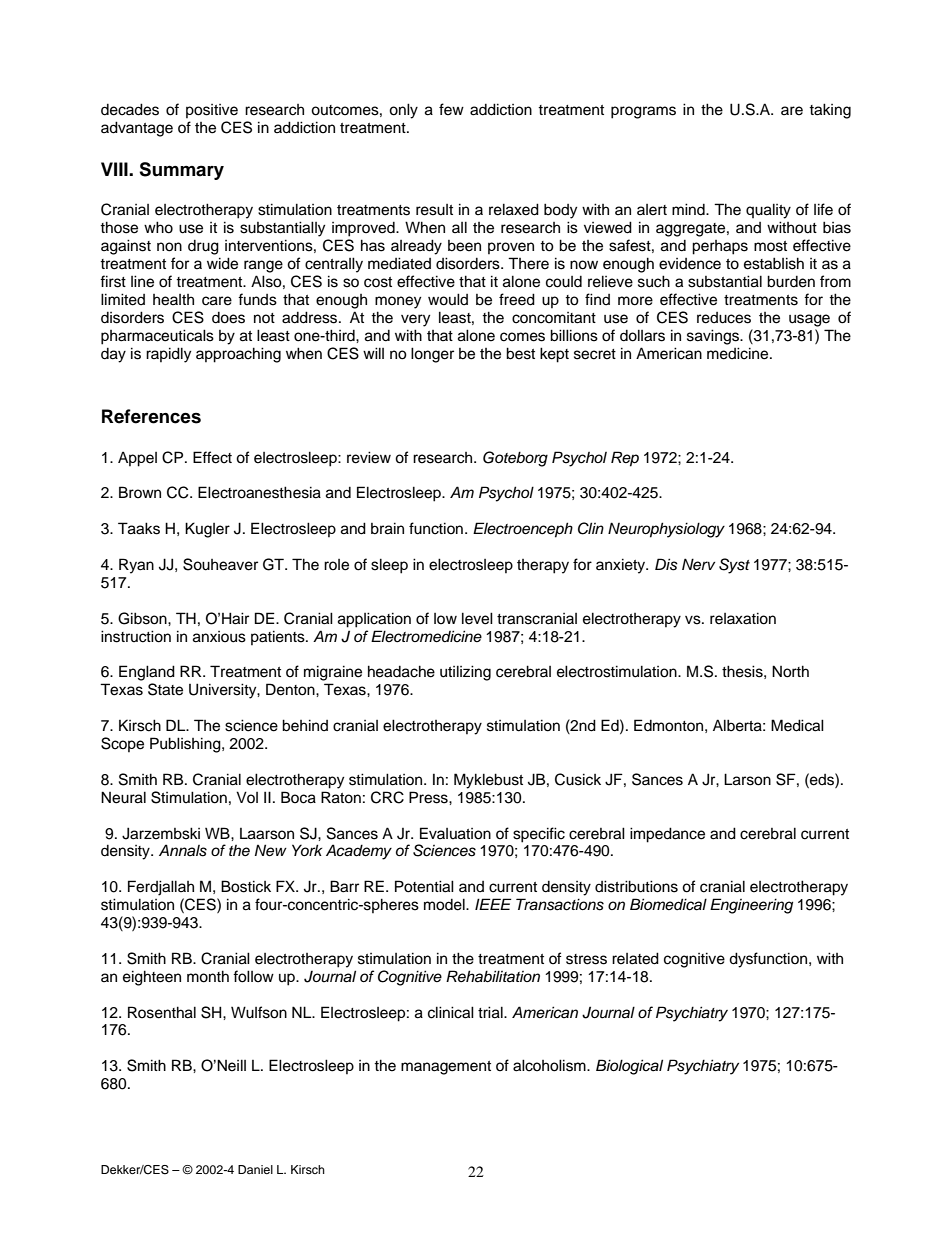 The width and height of the screenshot is (952, 1233). What do you see at coordinates (830, 111) in the screenshot?
I see `taking` at bounding box center [830, 111].
